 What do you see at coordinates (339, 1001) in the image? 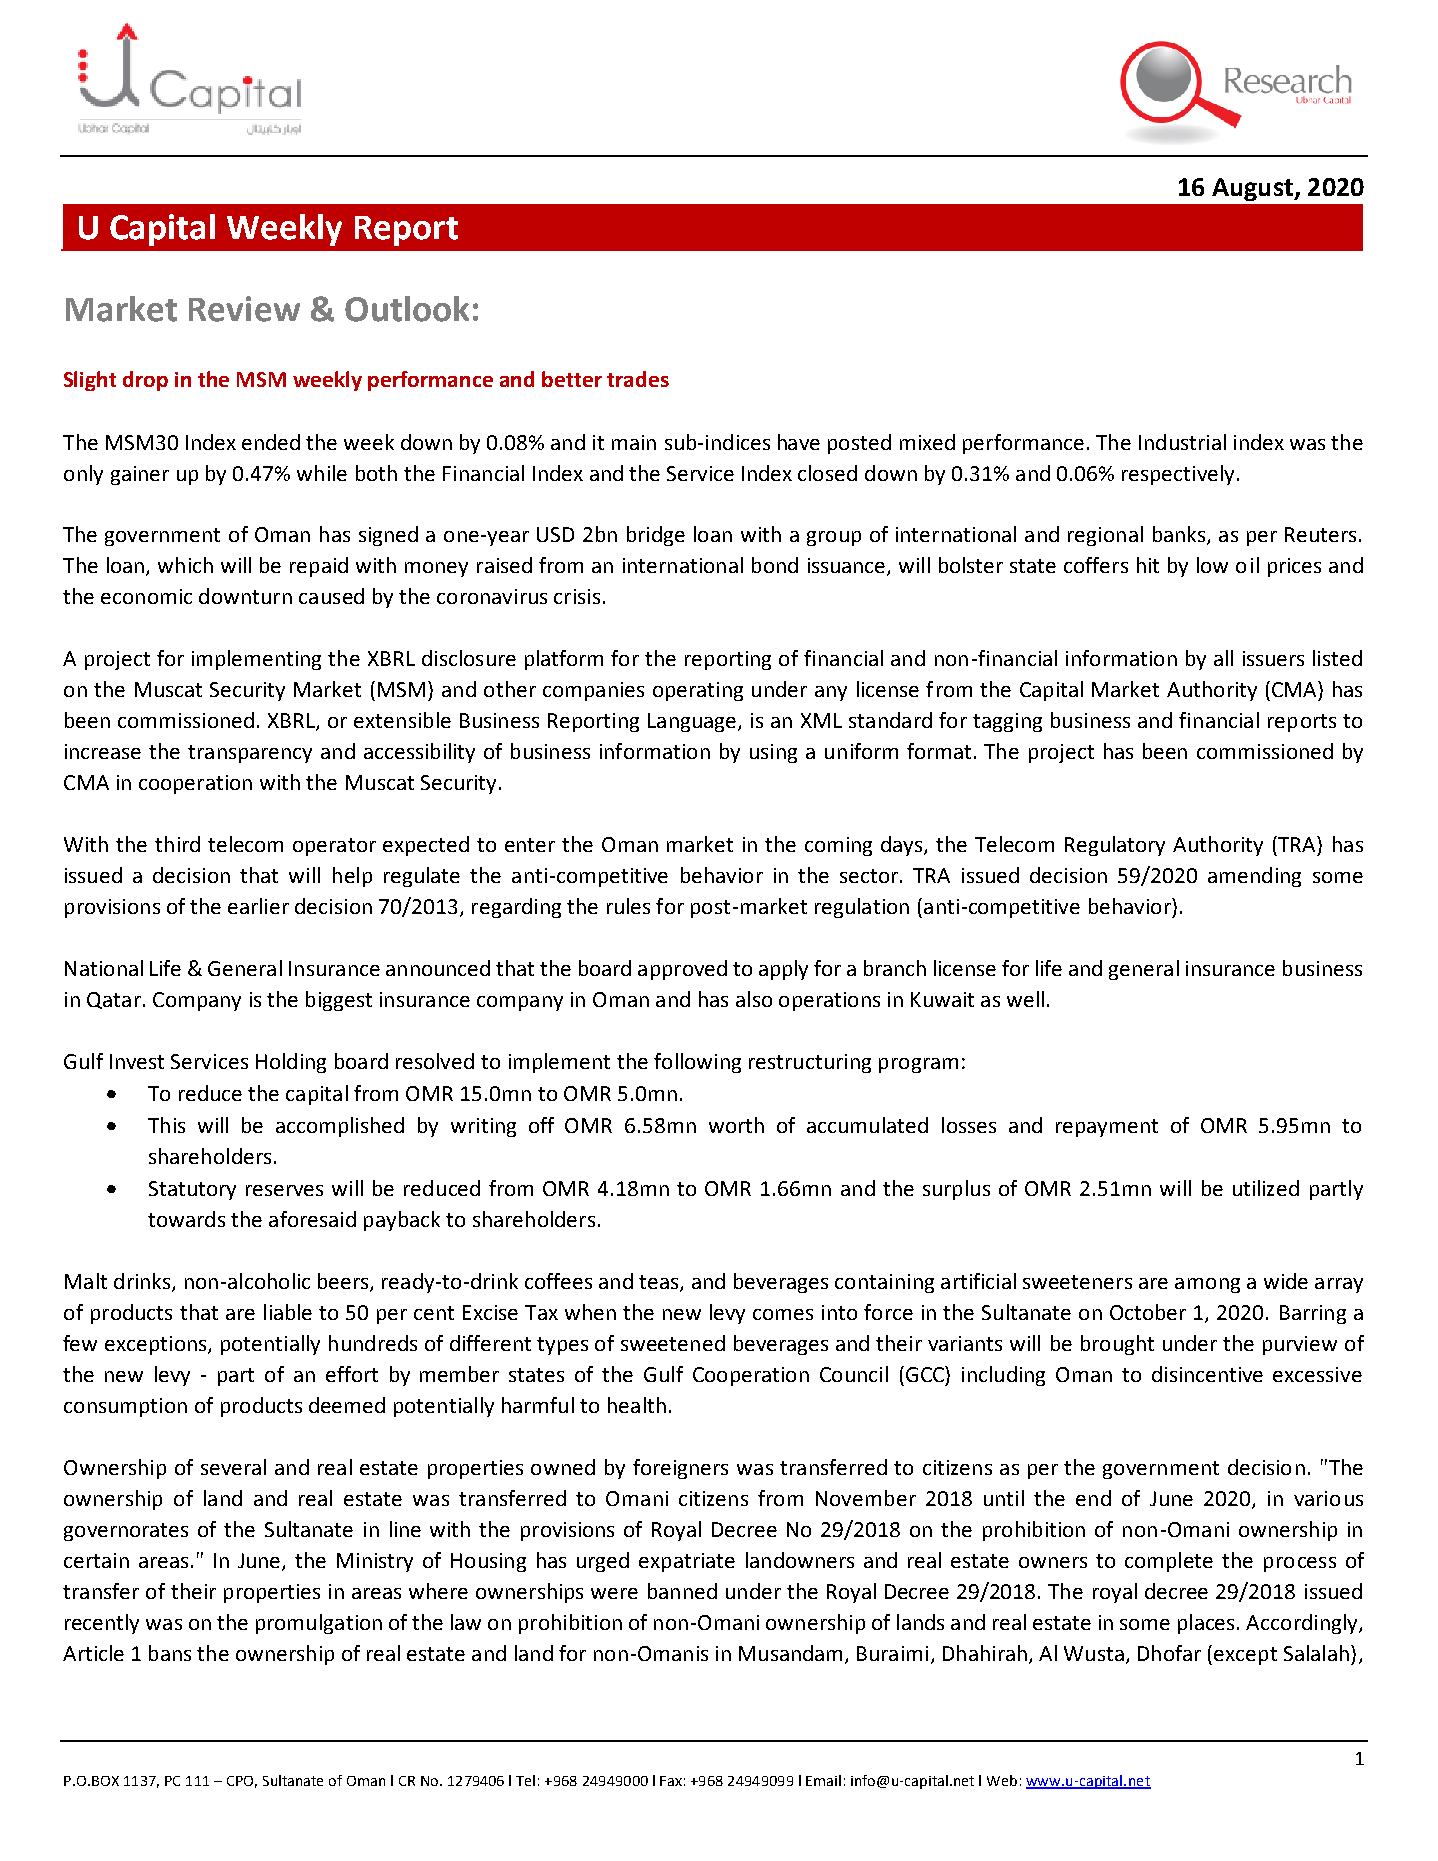
I see `biggest` at bounding box center [339, 1001].
